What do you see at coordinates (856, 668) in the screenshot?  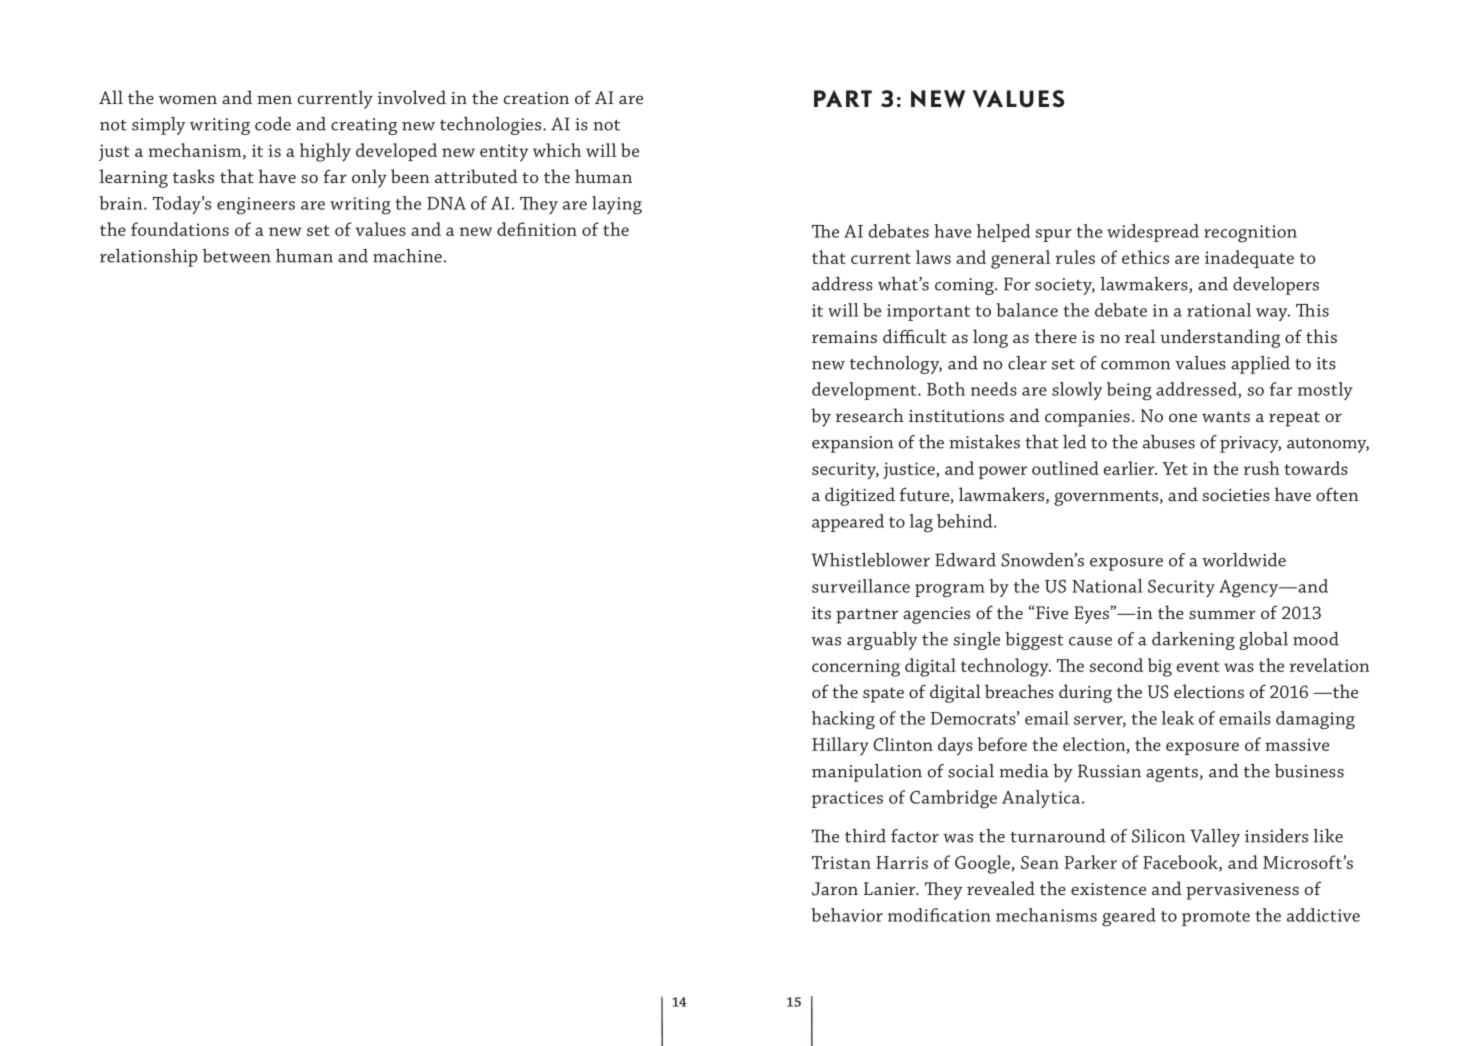 I see `concerning` at bounding box center [856, 668].
